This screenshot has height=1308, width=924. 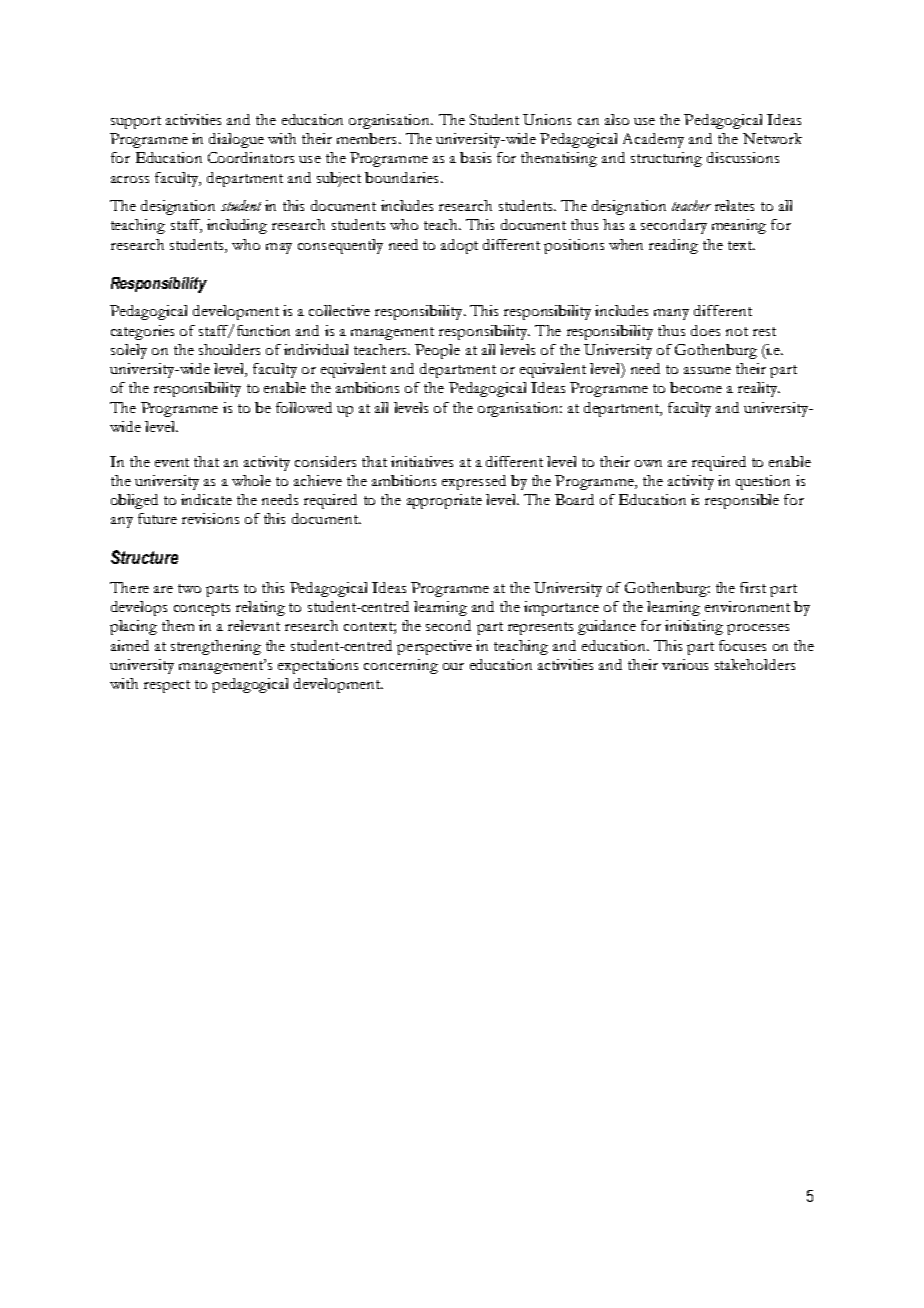 What do you see at coordinates (216, 647) in the screenshot?
I see `strengthening` at bounding box center [216, 647].
